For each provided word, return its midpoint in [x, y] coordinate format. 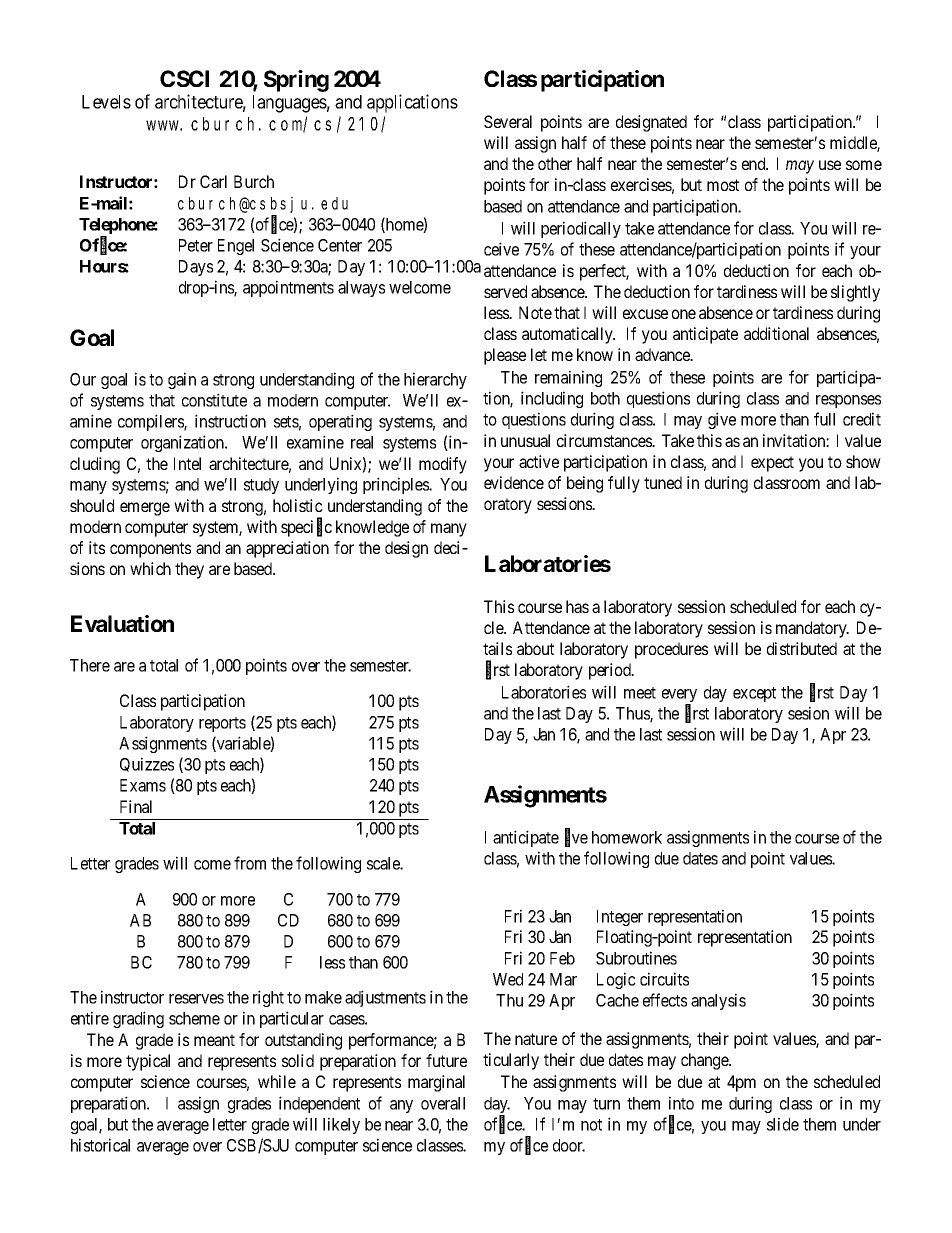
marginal [436, 1083]
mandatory [812, 629]
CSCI [184, 78]
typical [148, 1062]
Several [508, 121]
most [723, 185]
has [577, 606]
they [189, 570]
